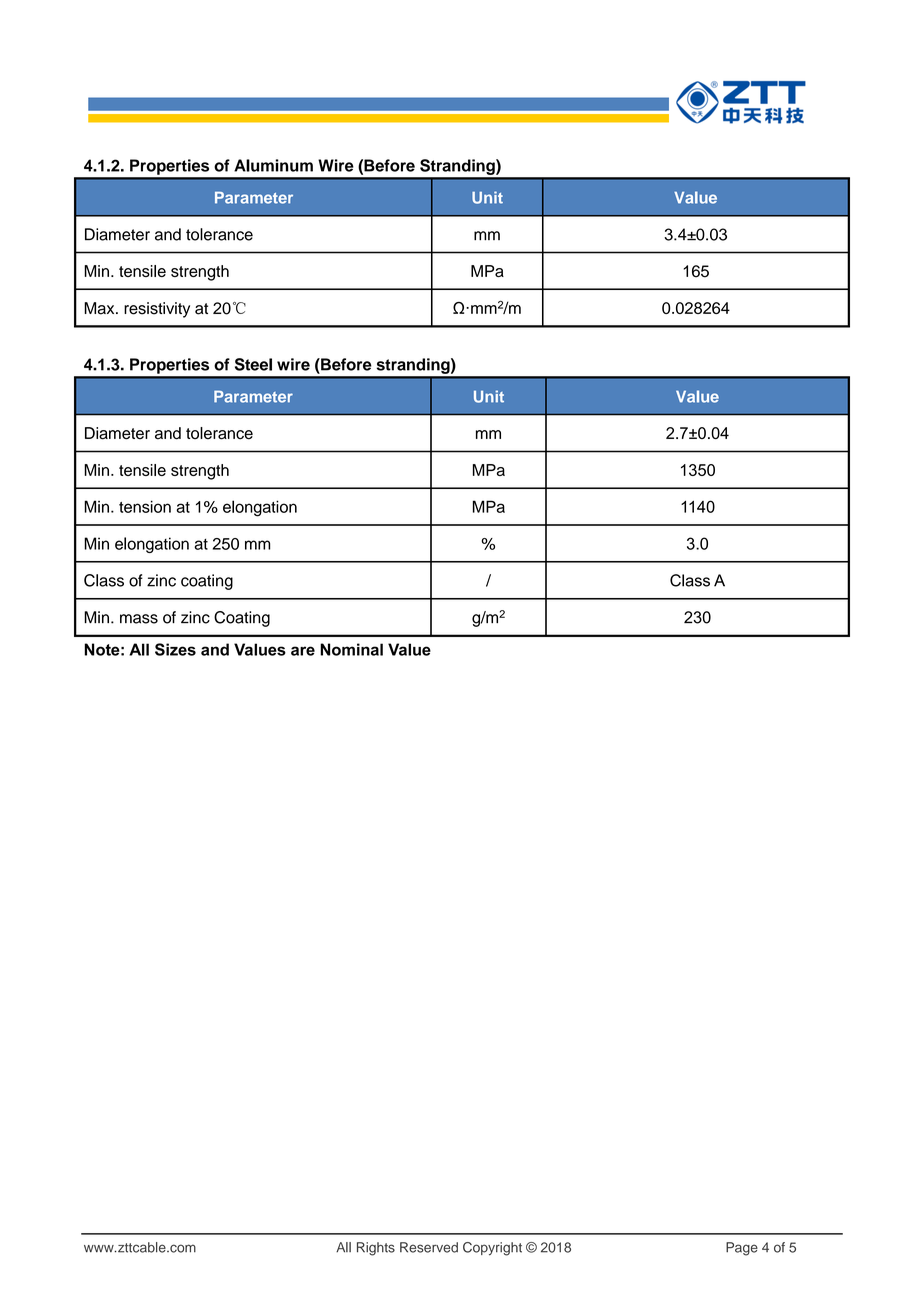 This screenshot has width=924, height=1308. Describe the element at coordinates (253, 364) in the screenshot. I see `Steel` at that location.
